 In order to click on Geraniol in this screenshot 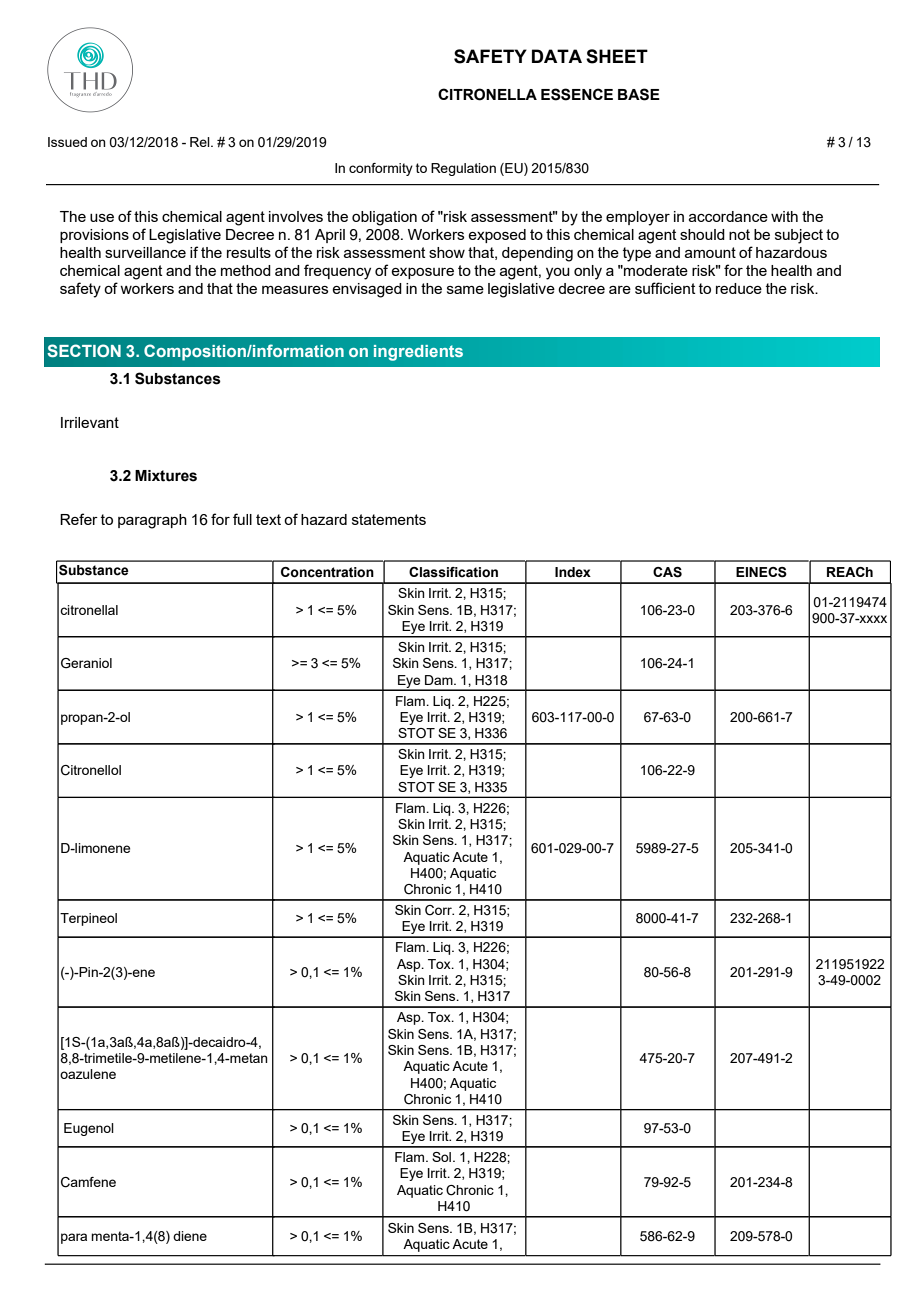, I will do `click(86, 663)`.
